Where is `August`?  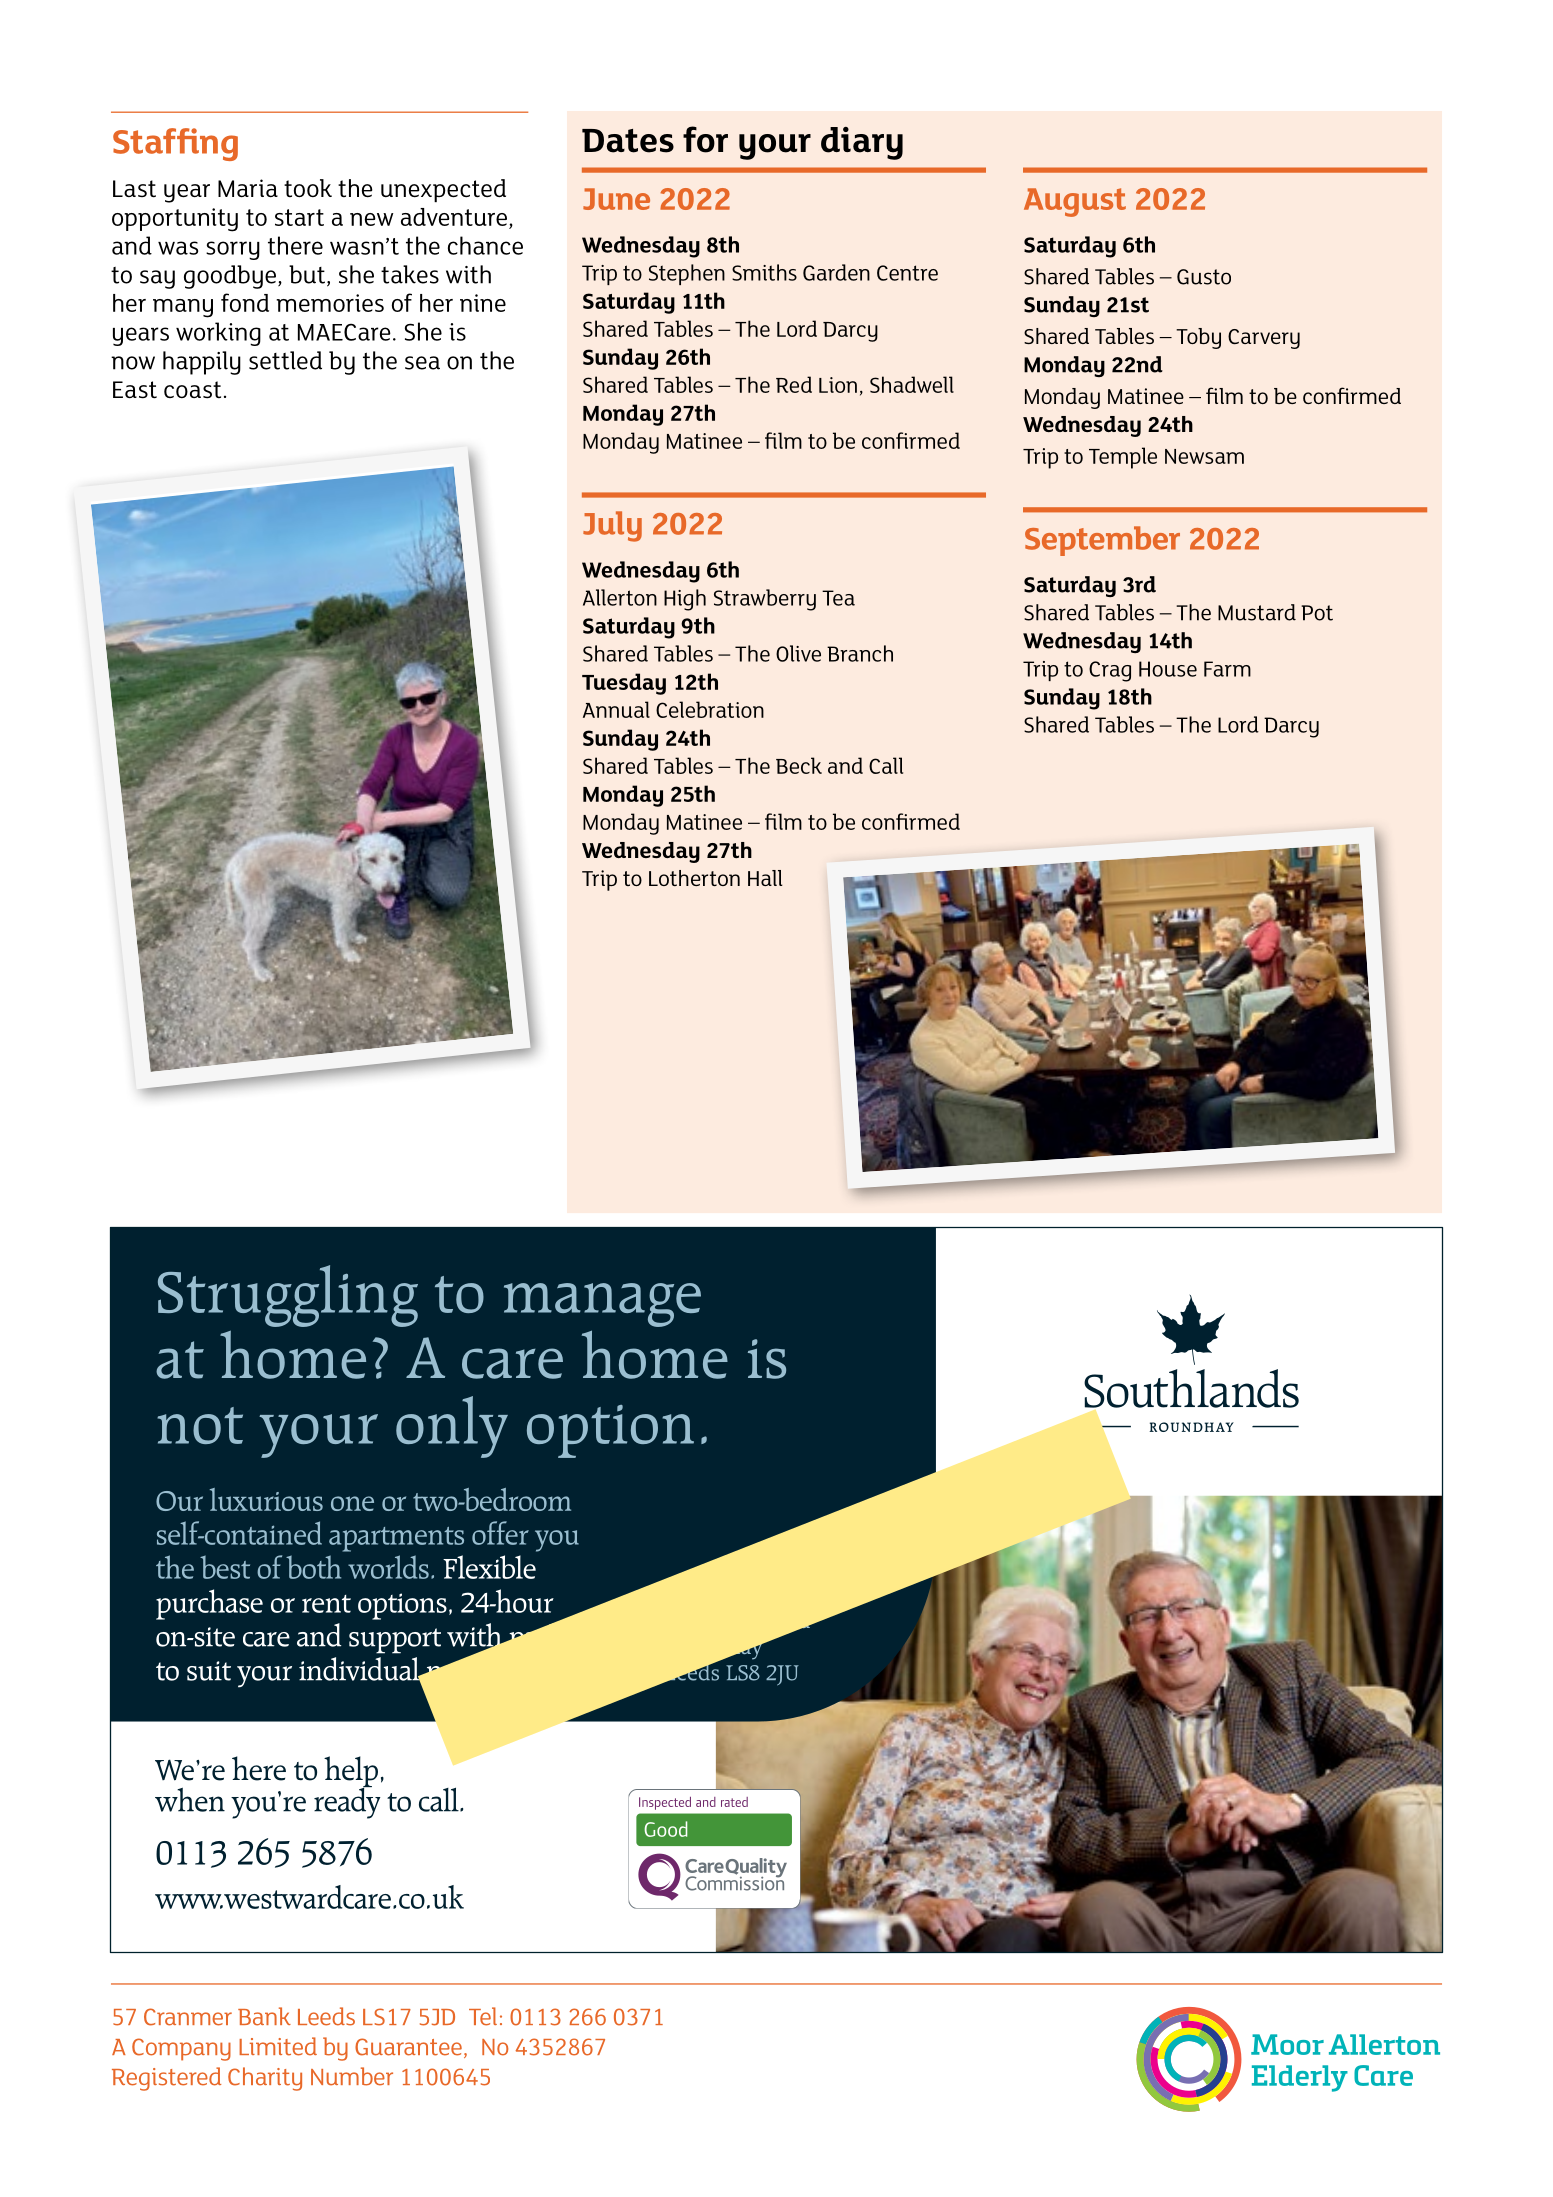 August is located at coordinates (1075, 202).
